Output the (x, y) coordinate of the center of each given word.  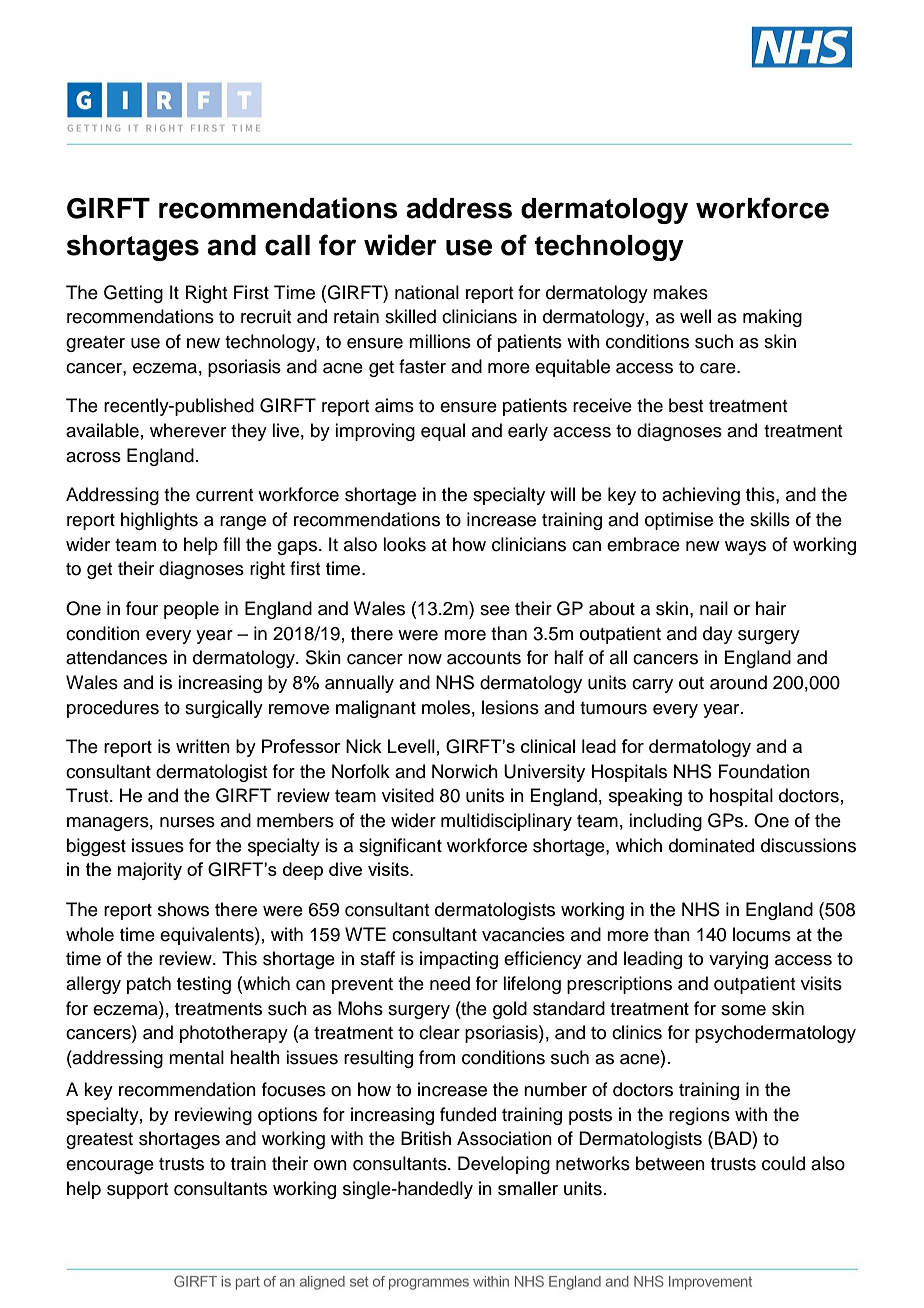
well (695, 316)
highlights (159, 521)
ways (745, 548)
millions (440, 341)
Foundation (764, 771)
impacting (459, 960)
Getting (133, 294)
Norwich (465, 771)
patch (149, 985)
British (426, 1138)
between (670, 1163)
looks (404, 544)
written (203, 746)
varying (738, 960)
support (137, 1191)
